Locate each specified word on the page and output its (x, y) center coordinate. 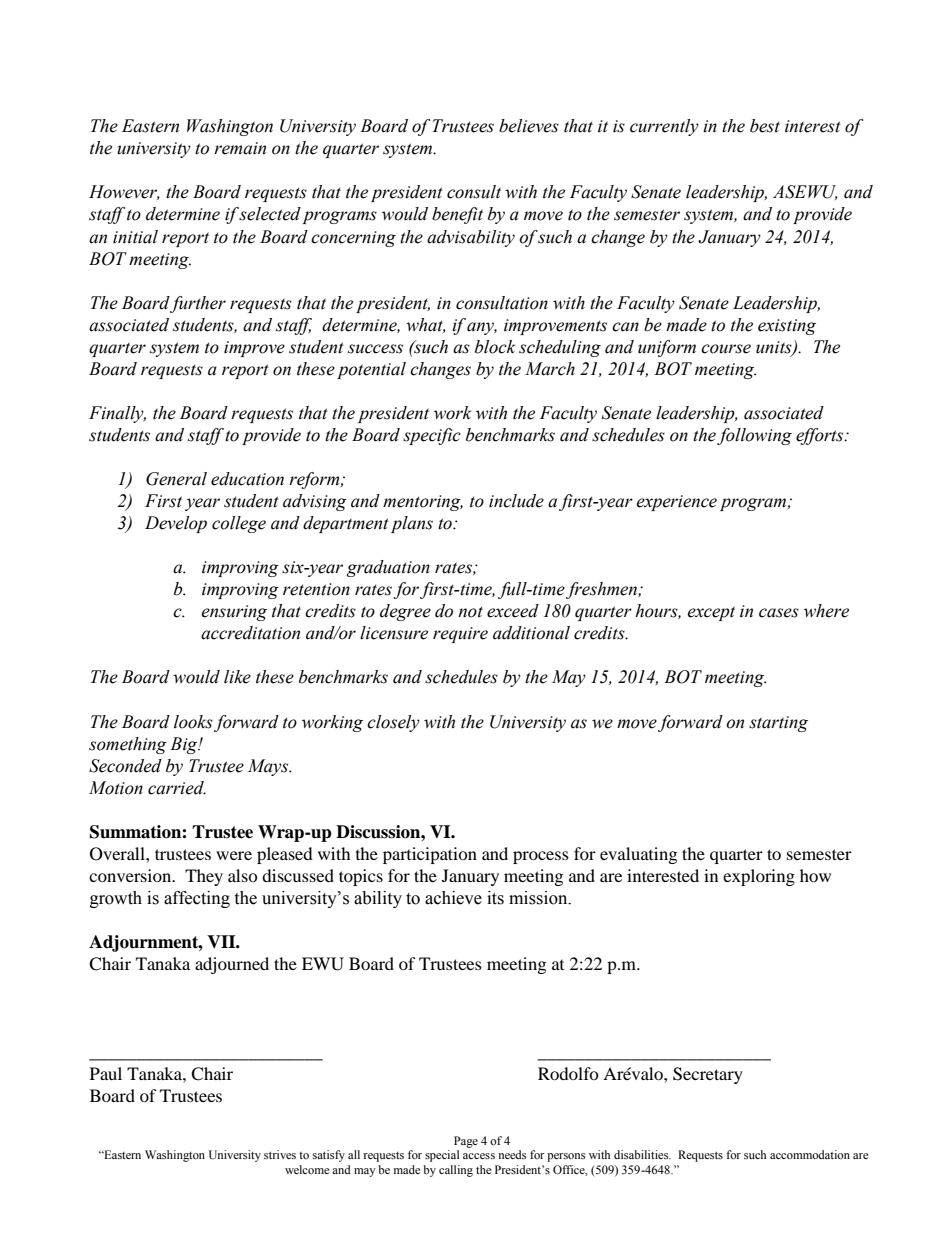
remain (240, 148)
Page (466, 1142)
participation (430, 855)
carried (177, 788)
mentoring (423, 503)
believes (529, 126)
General (176, 479)
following (754, 436)
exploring (759, 877)
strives (280, 1154)
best (765, 126)
